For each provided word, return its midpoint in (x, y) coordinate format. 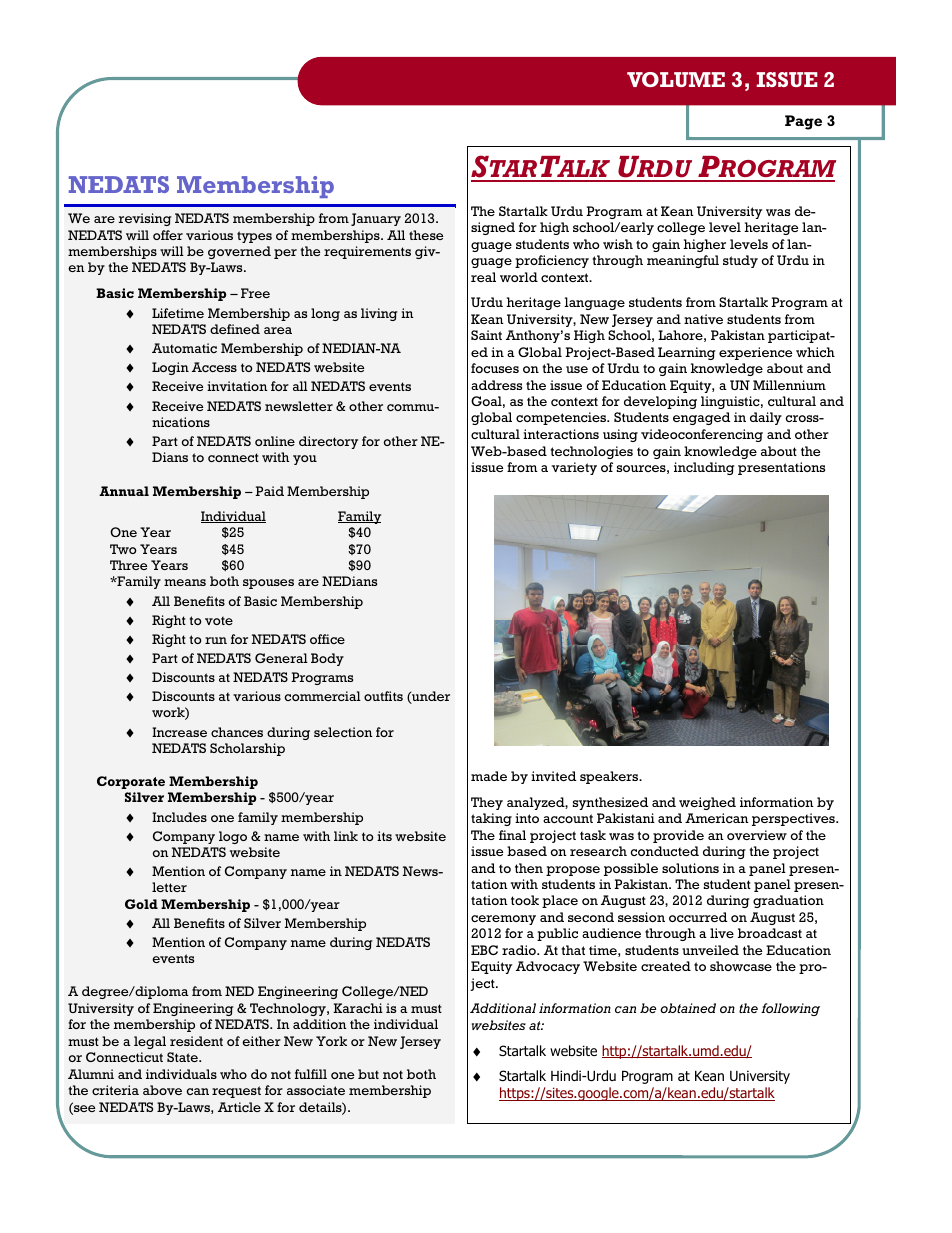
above (162, 1090)
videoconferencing (702, 435)
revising (145, 219)
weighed (707, 803)
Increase (179, 732)
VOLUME (676, 79)
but (368, 1074)
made (489, 776)
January (376, 219)
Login (170, 368)
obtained (688, 1008)
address (496, 385)
